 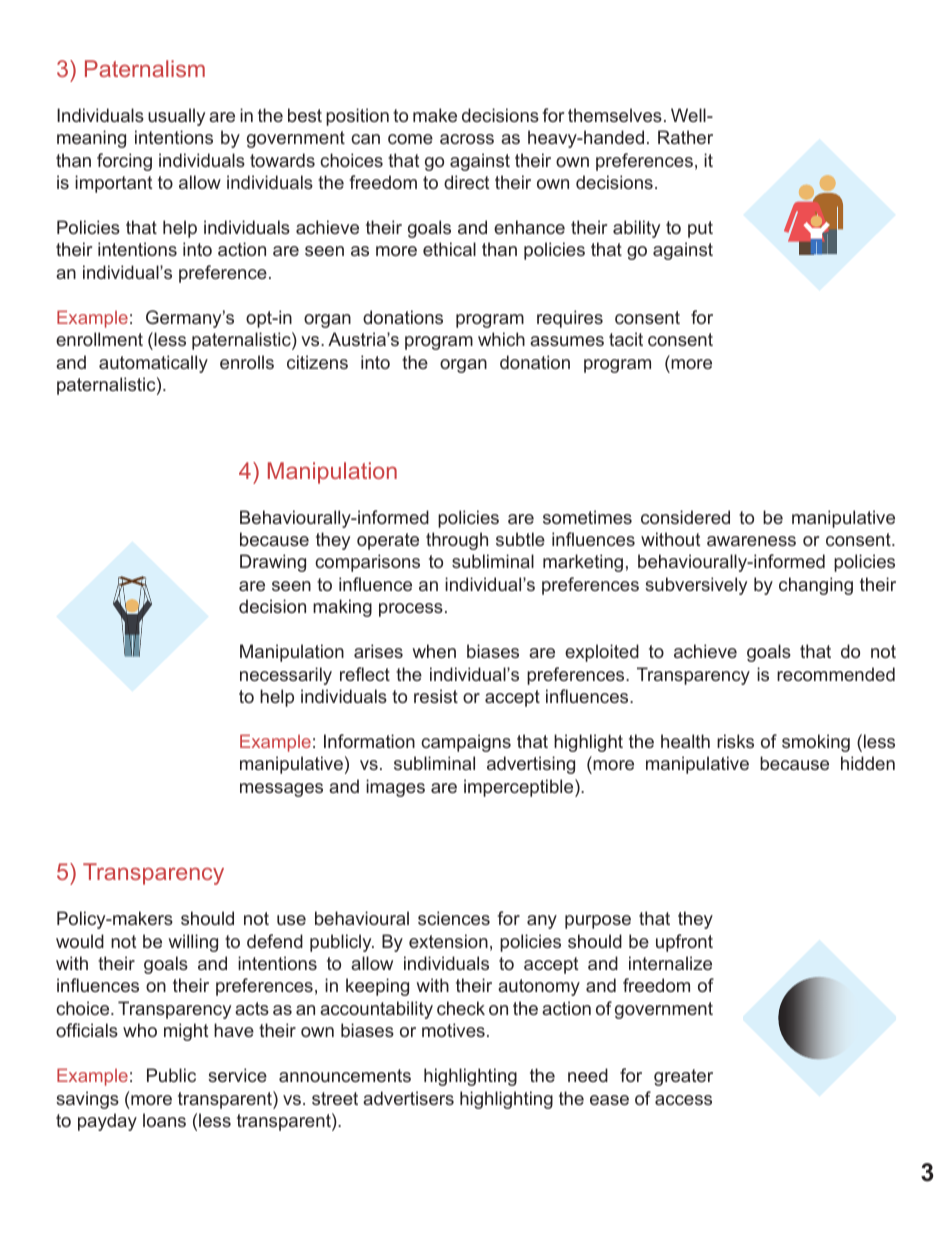 What do you see at coordinates (816, 586) in the page?
I see `changing` at bounding box center [816, 586].
